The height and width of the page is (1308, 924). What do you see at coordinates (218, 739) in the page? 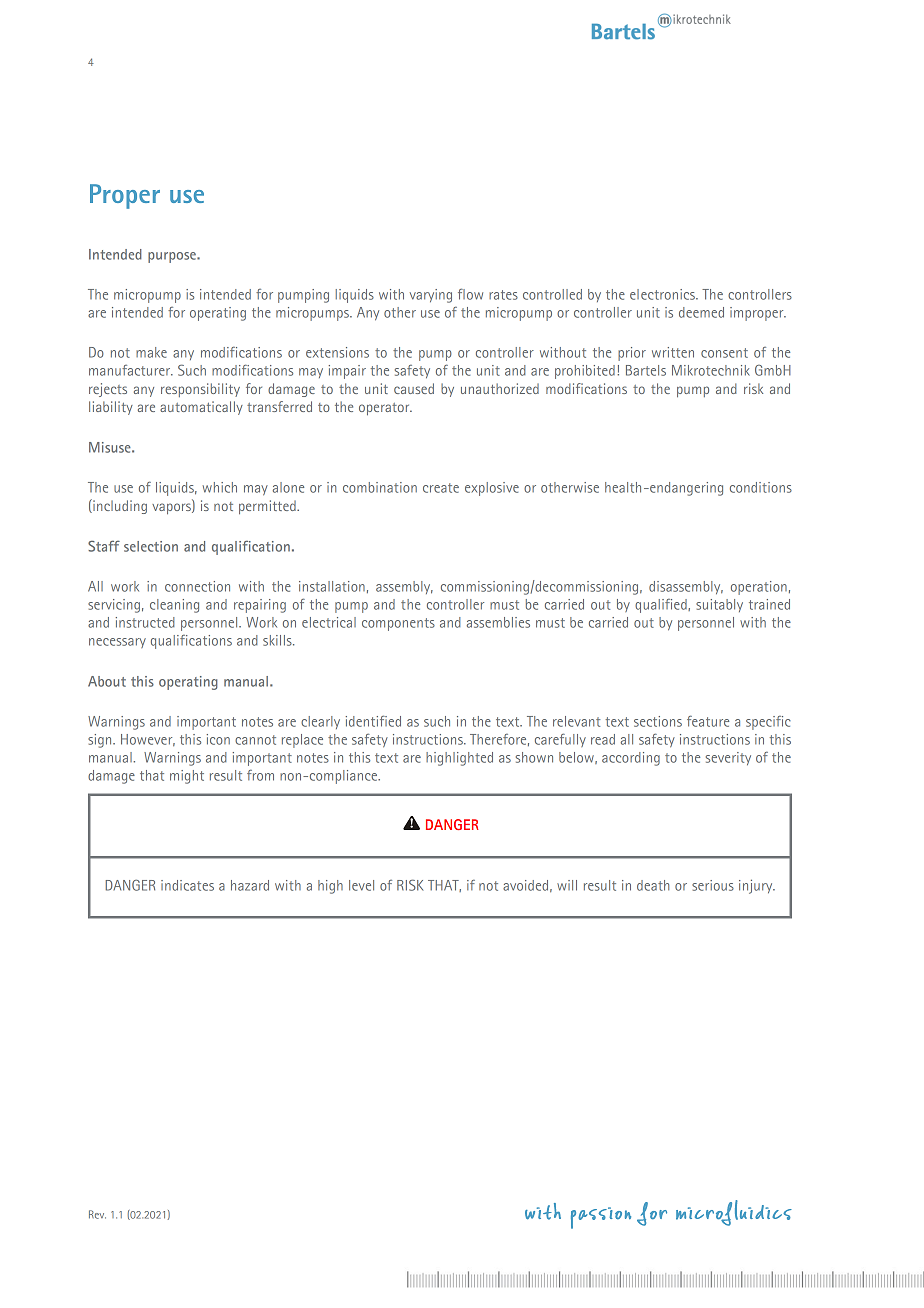
I see `icon` at bounding box center [218, 739].
